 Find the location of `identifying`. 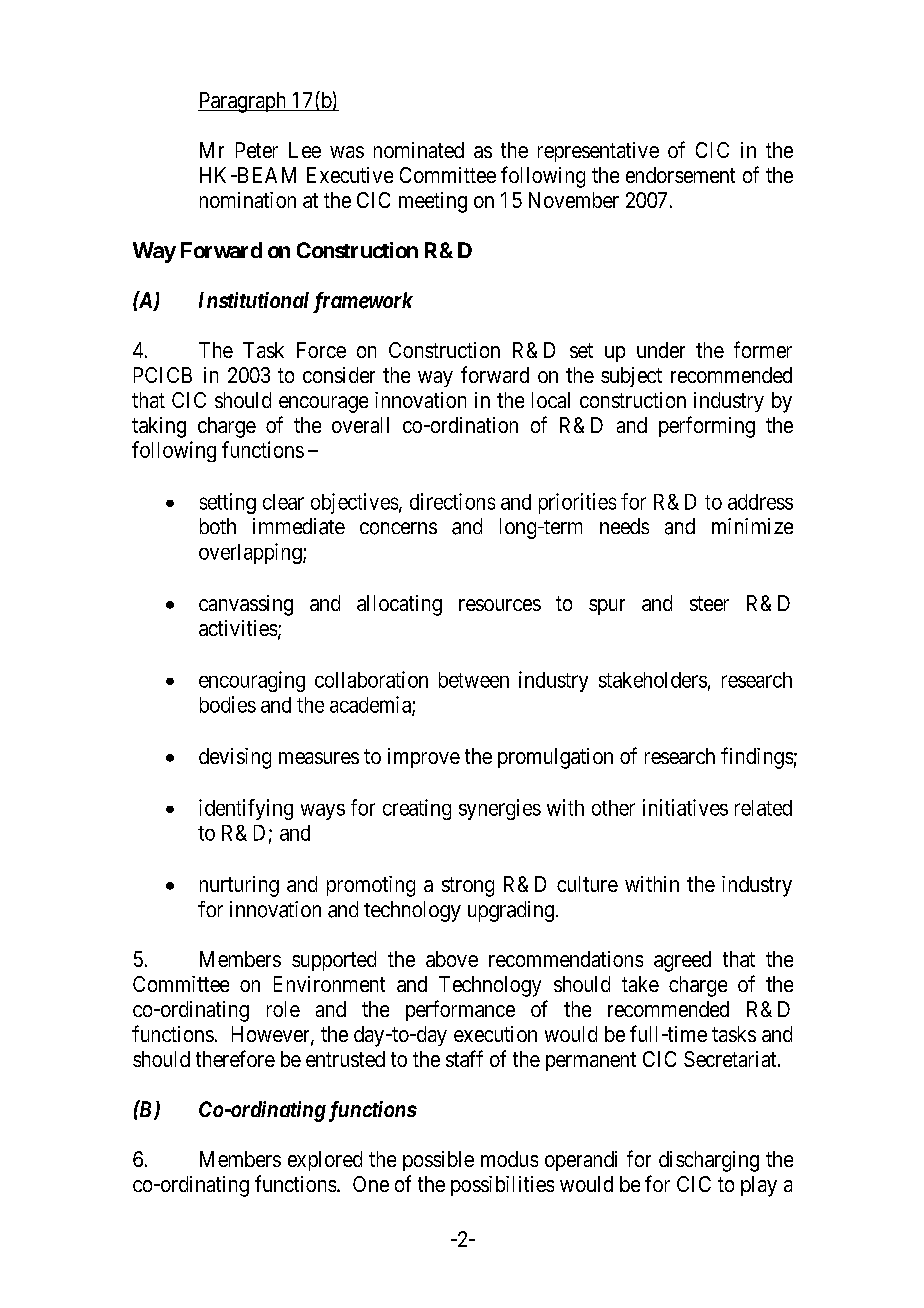

identifying is located at coordinates (246, 809).
